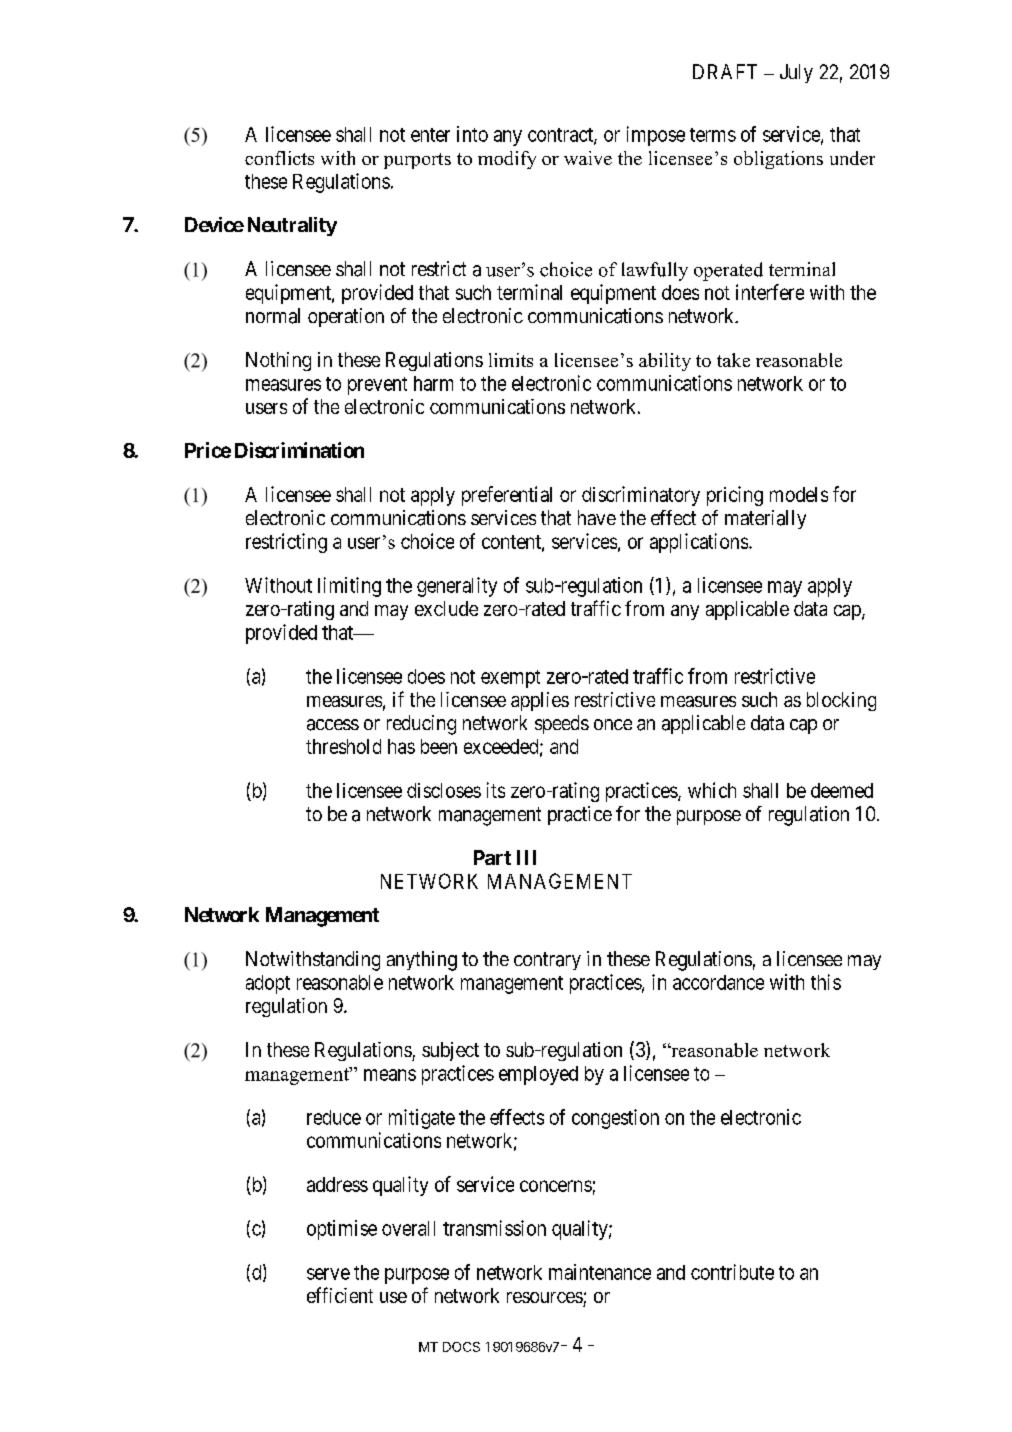  I want to click on contribute, so click(732, 1272).
